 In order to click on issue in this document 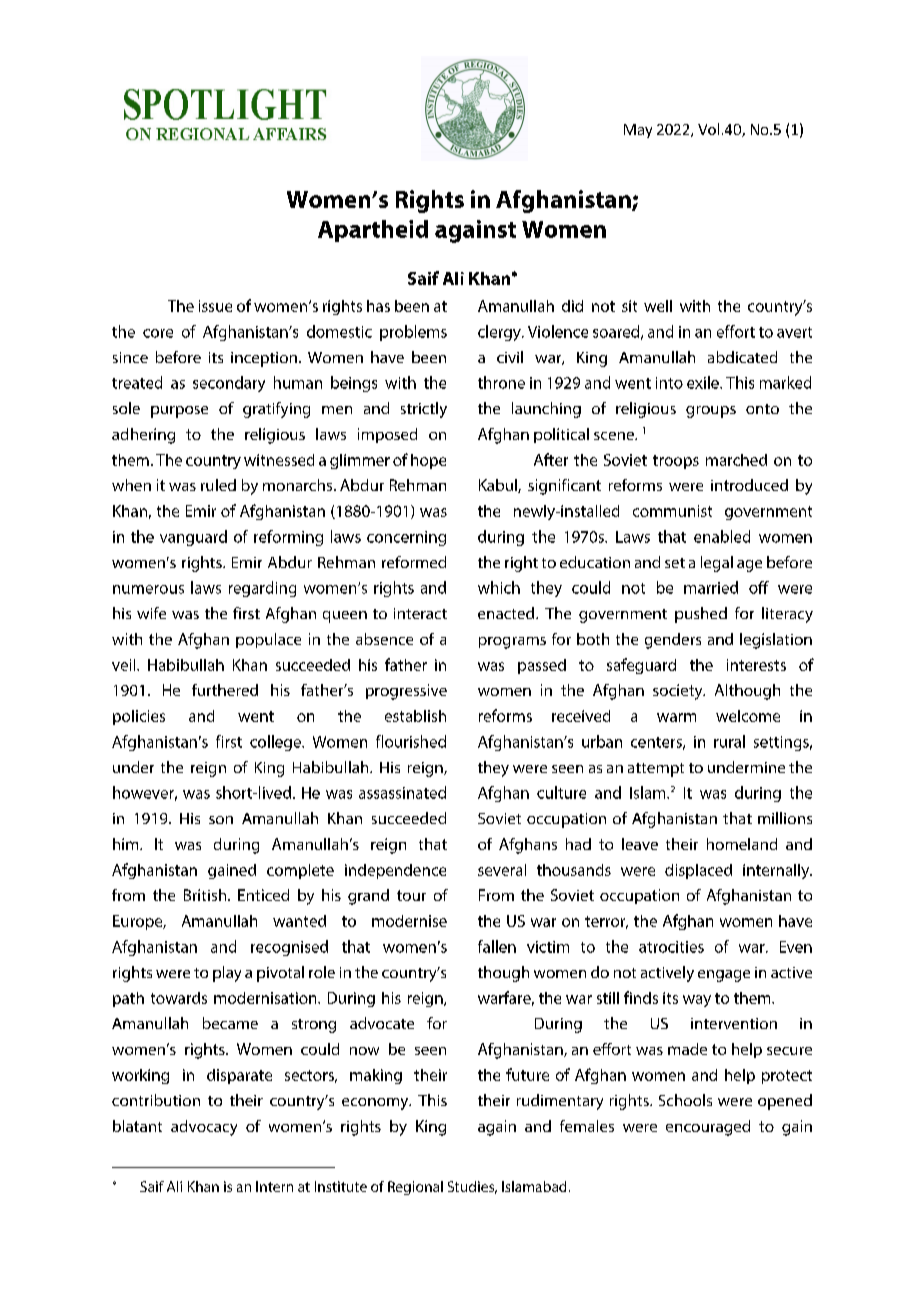, I will do `click(215, 306)`.
